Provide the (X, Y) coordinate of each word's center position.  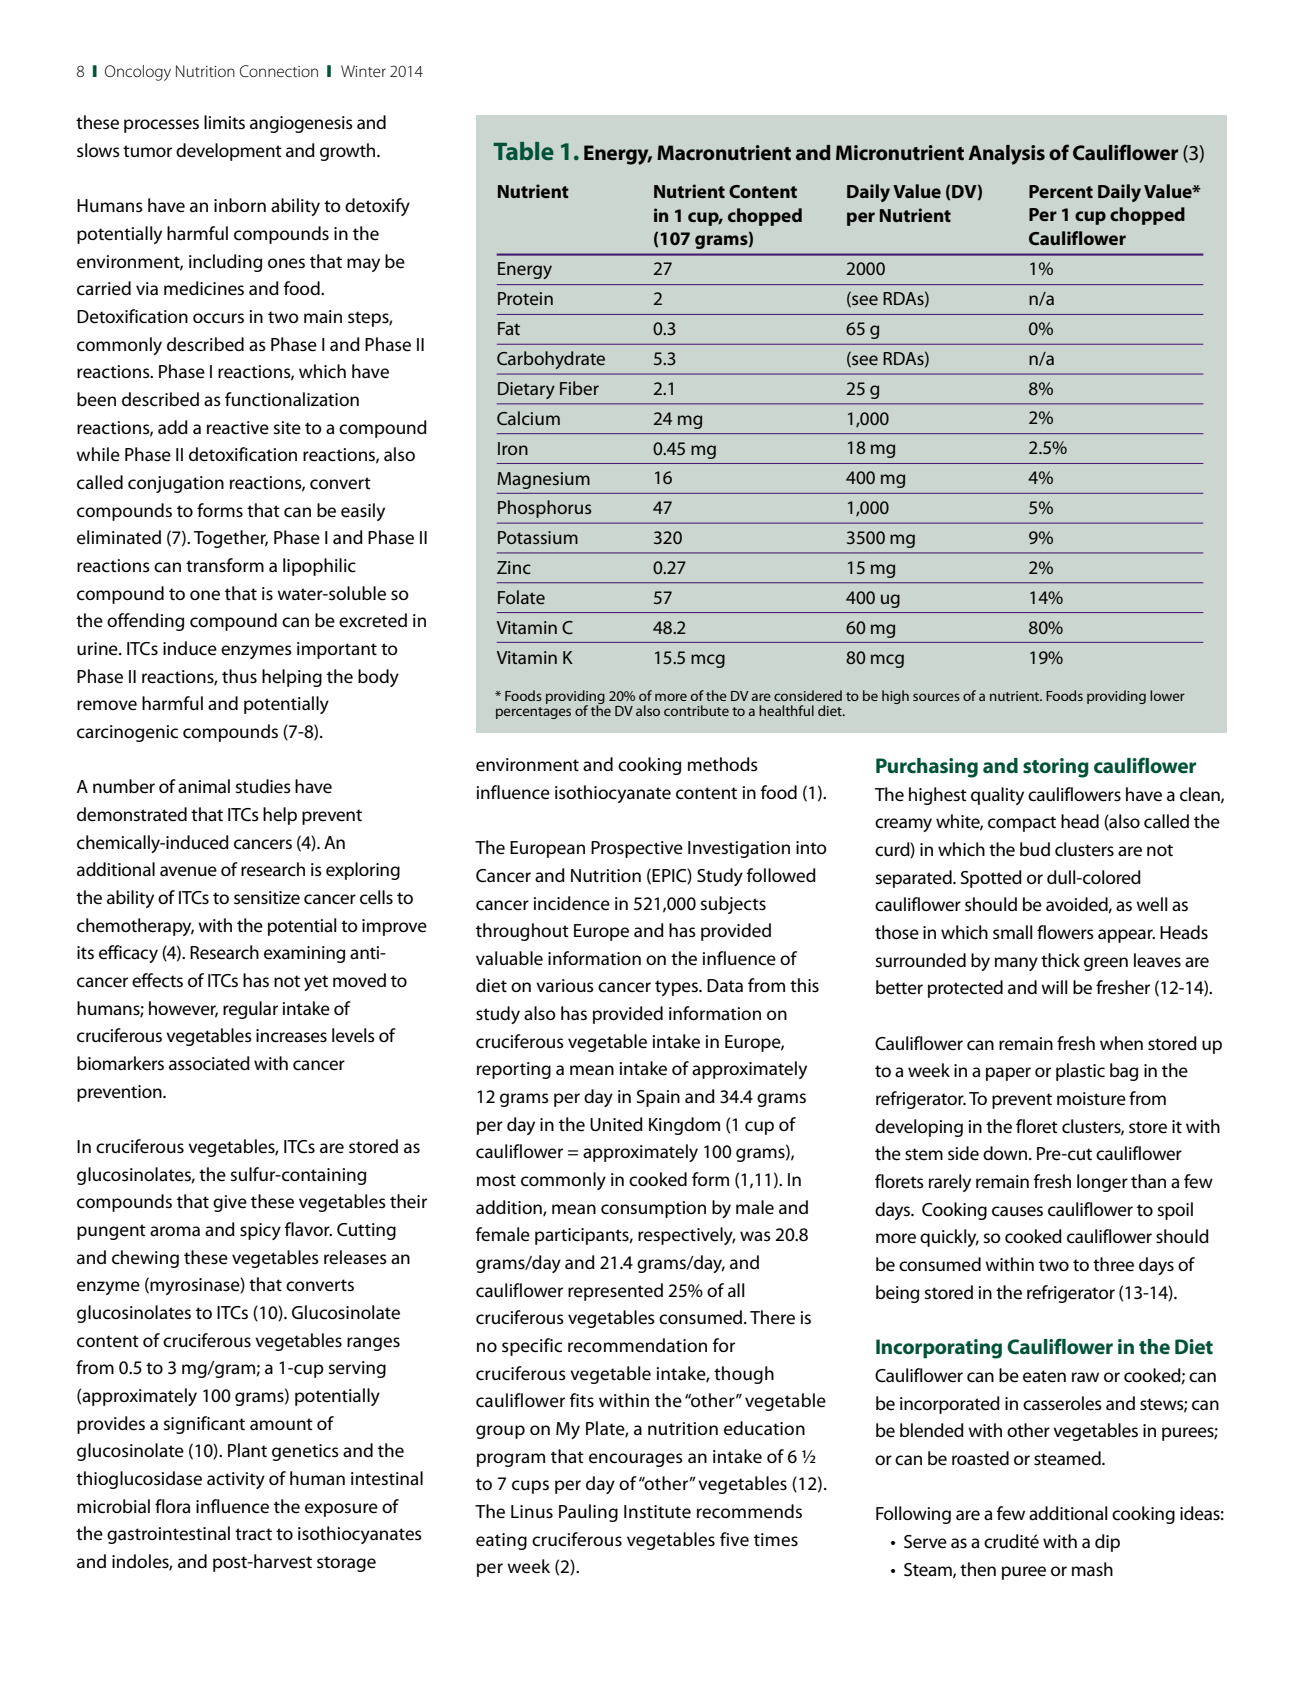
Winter (363, 71)
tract (253, 1534)
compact (1022, 824)
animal (204, 786)
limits (224, 122)
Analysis (1006, 155)
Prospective (637, 849)
